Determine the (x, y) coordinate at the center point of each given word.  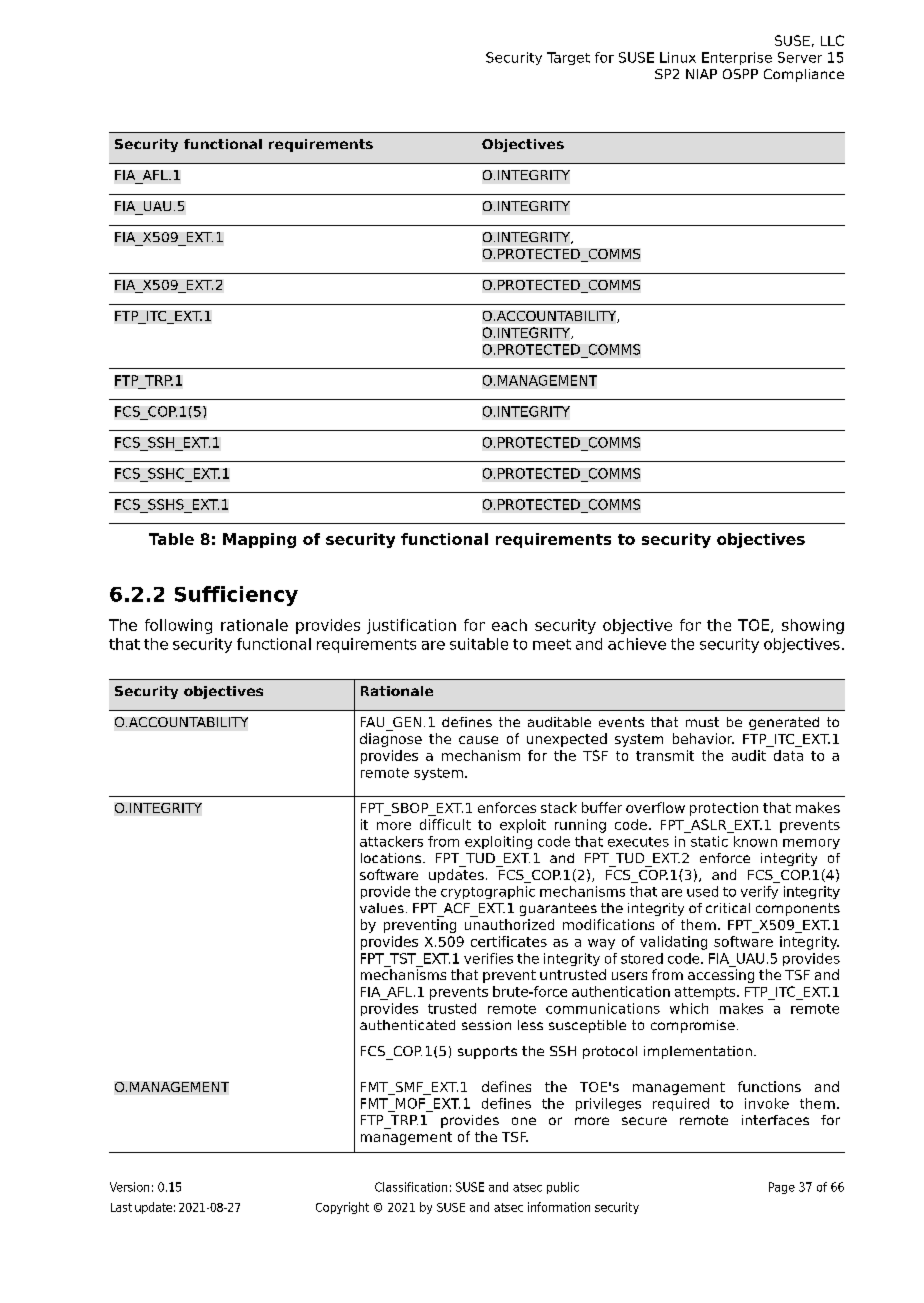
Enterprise (737, 58)
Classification (411, 1187)
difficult (445, 824)
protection (724, 809)
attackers (391, 841)
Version (129, 1187)
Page (782, 1188)
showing (813, 626)
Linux (678, 57)
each (509, 625)
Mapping (259, 540)
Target (568, 58)
